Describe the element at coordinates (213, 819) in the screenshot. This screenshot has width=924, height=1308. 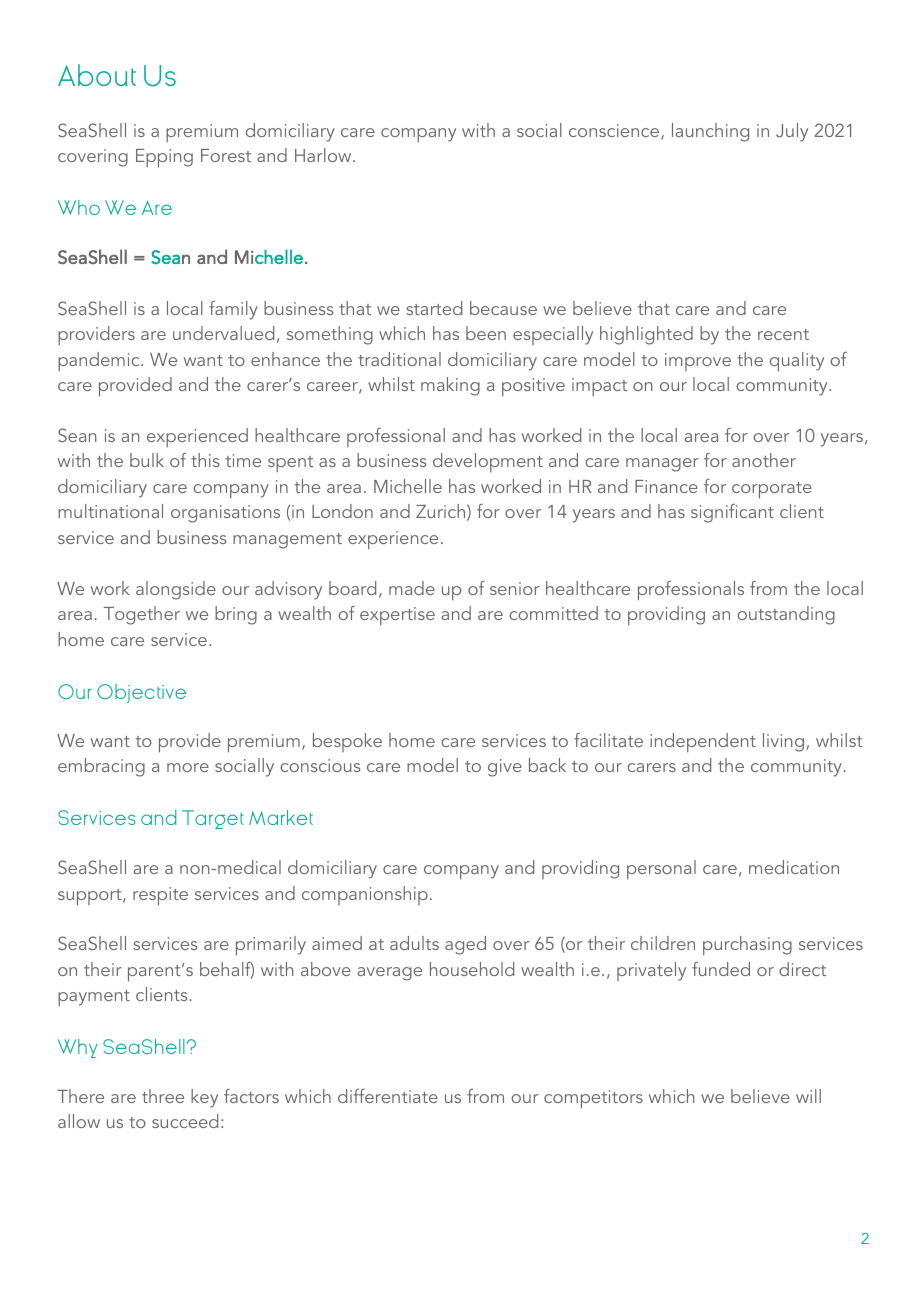
I see `Target` at that location.
